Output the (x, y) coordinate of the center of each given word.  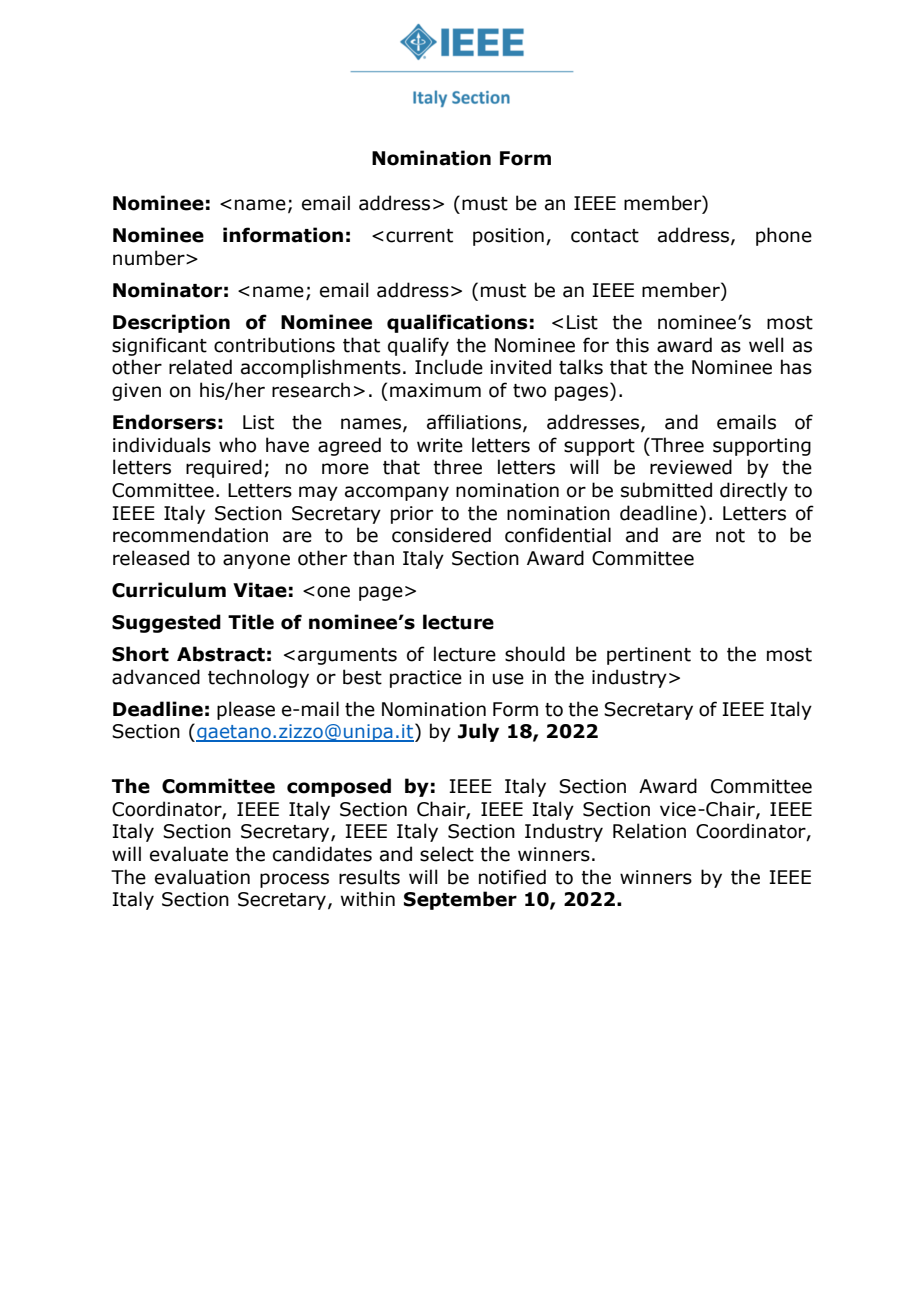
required (224, 468)
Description (171, 323)
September (460, 900)
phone (784, 236)
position (508, 237)
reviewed (691, 467)
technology (258, 678)
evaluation (202, 877)
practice (426, 679)
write (440, 445)
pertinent (649, 656)
